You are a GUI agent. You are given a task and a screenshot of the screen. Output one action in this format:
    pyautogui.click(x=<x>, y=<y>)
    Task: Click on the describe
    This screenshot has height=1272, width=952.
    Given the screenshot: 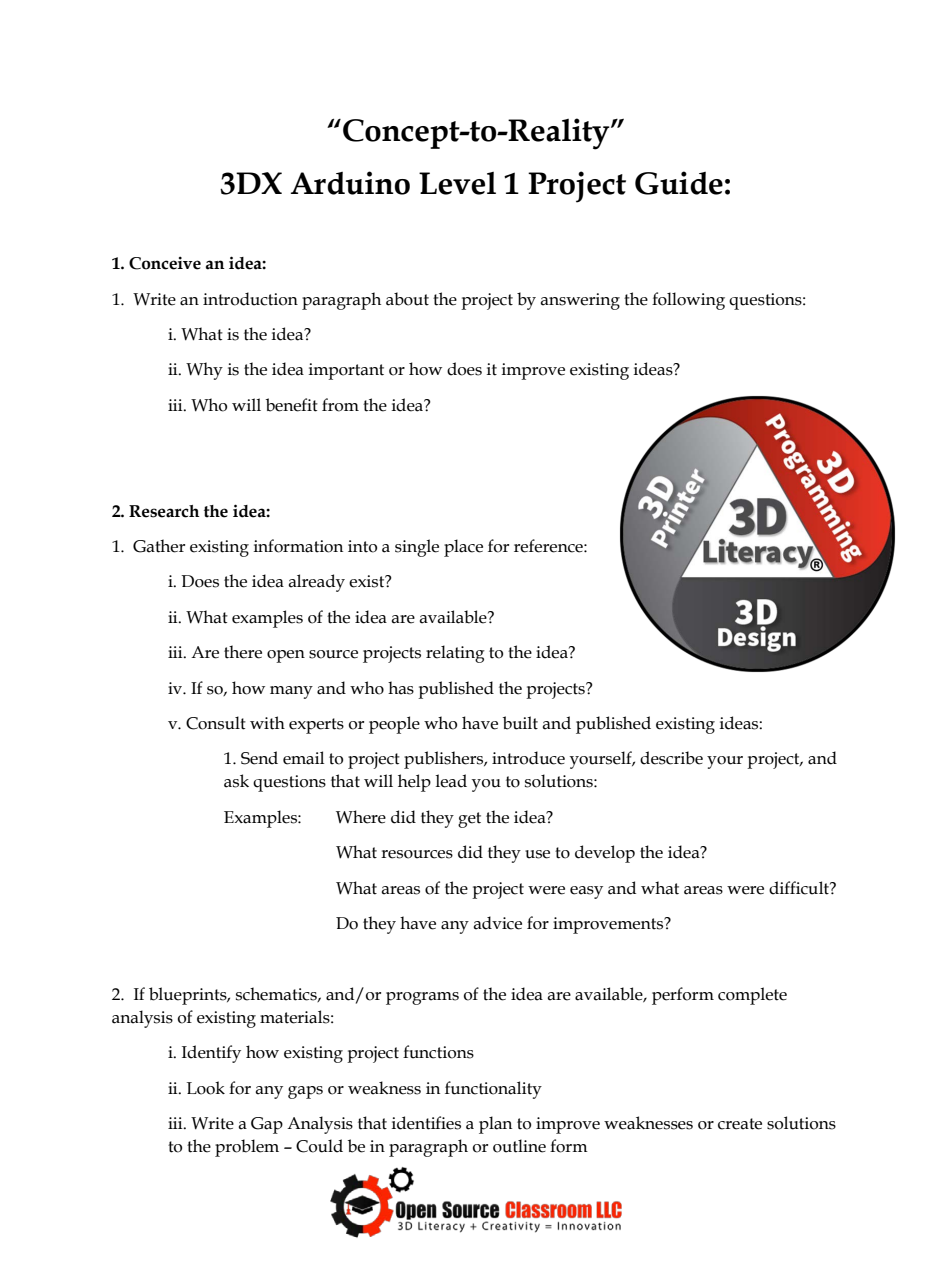 What is the action you would take?
    pyautogui.click(x=671, y=758)
